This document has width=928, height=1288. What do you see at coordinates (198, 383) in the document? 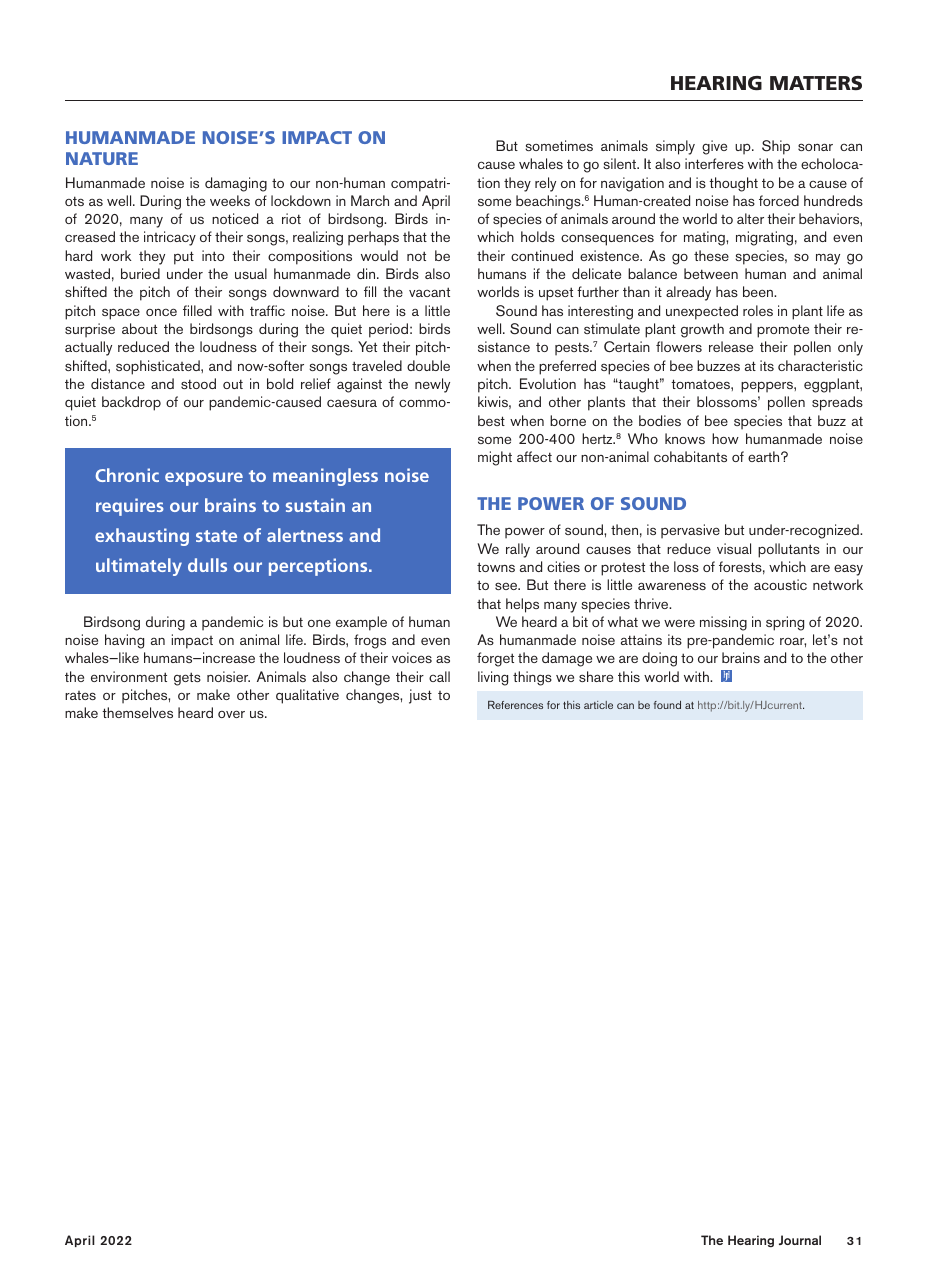
I see `stood` at bounding box center [198, 383].
